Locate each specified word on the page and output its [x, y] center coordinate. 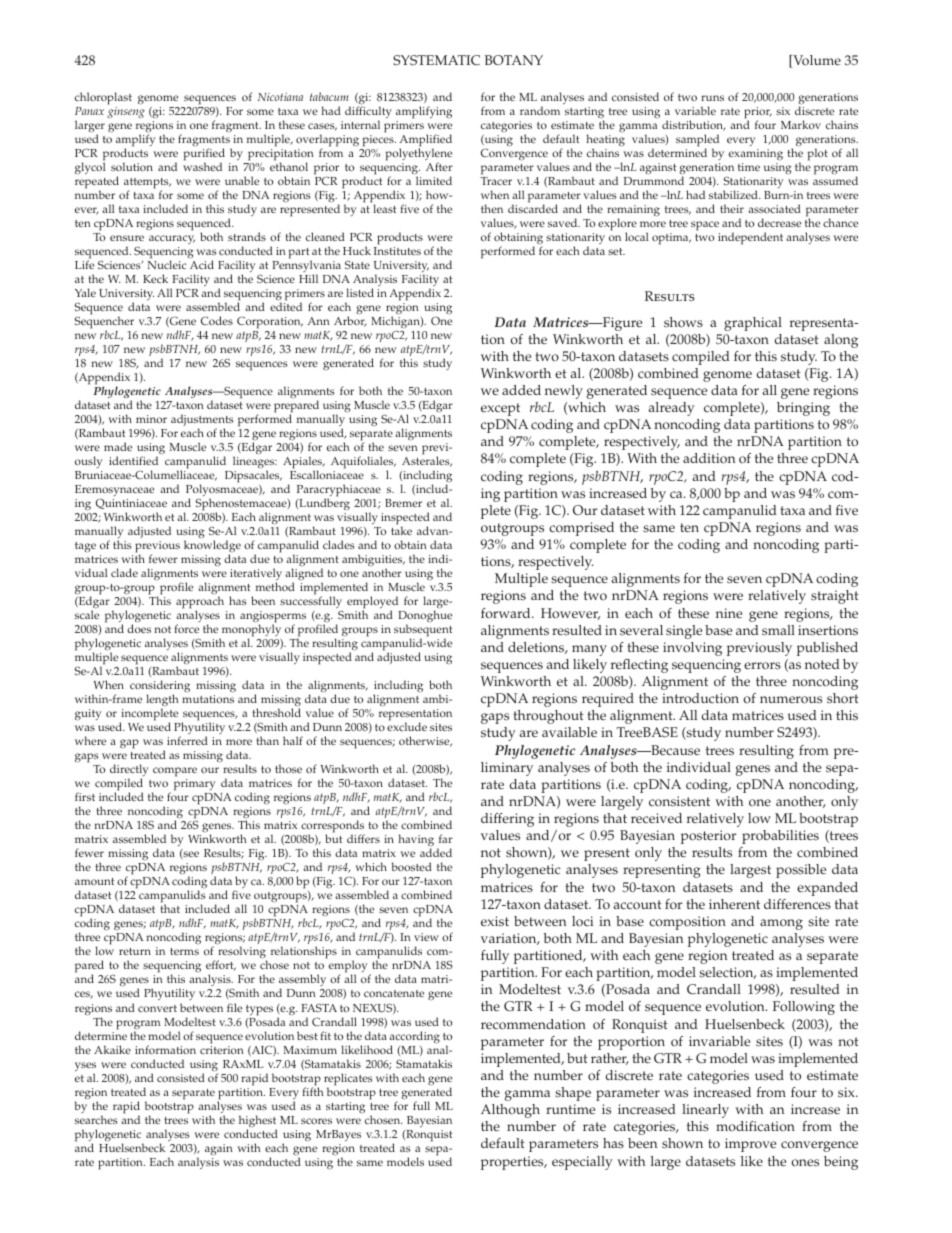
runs [712, 98]
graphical [753, 324]
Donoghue [425, 617]
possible [801, 871]
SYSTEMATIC [436, 60]
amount [95, 881]
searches [96, 1119]
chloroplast [103, 98]
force [186, 628]
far [446, 838]
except [500, 409]
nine [729, 613]
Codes [217, 320]
